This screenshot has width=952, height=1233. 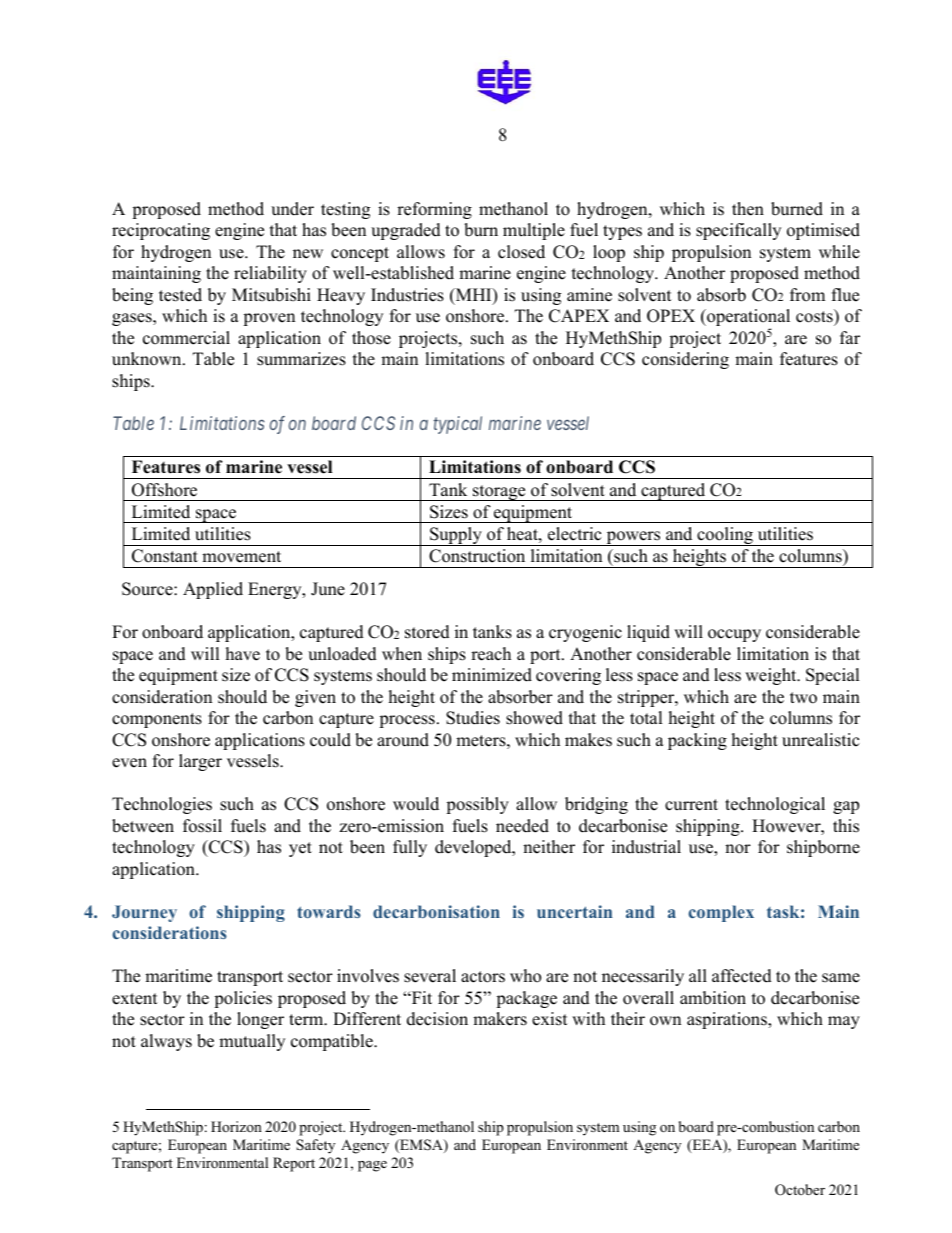 I want to click on page, so click(x=372, y=1166).
